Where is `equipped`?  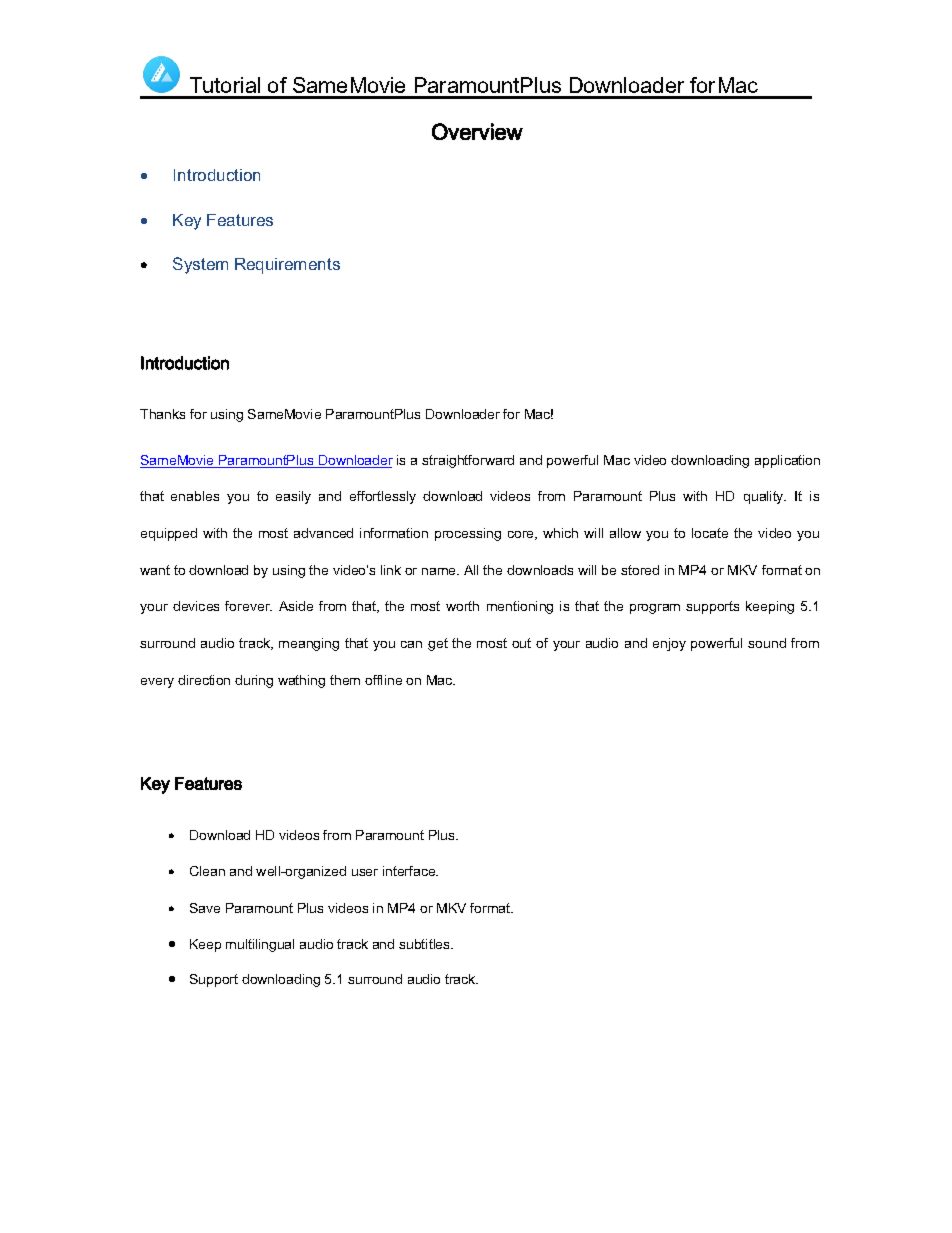 equipped is located at coordinates (169, 534).
